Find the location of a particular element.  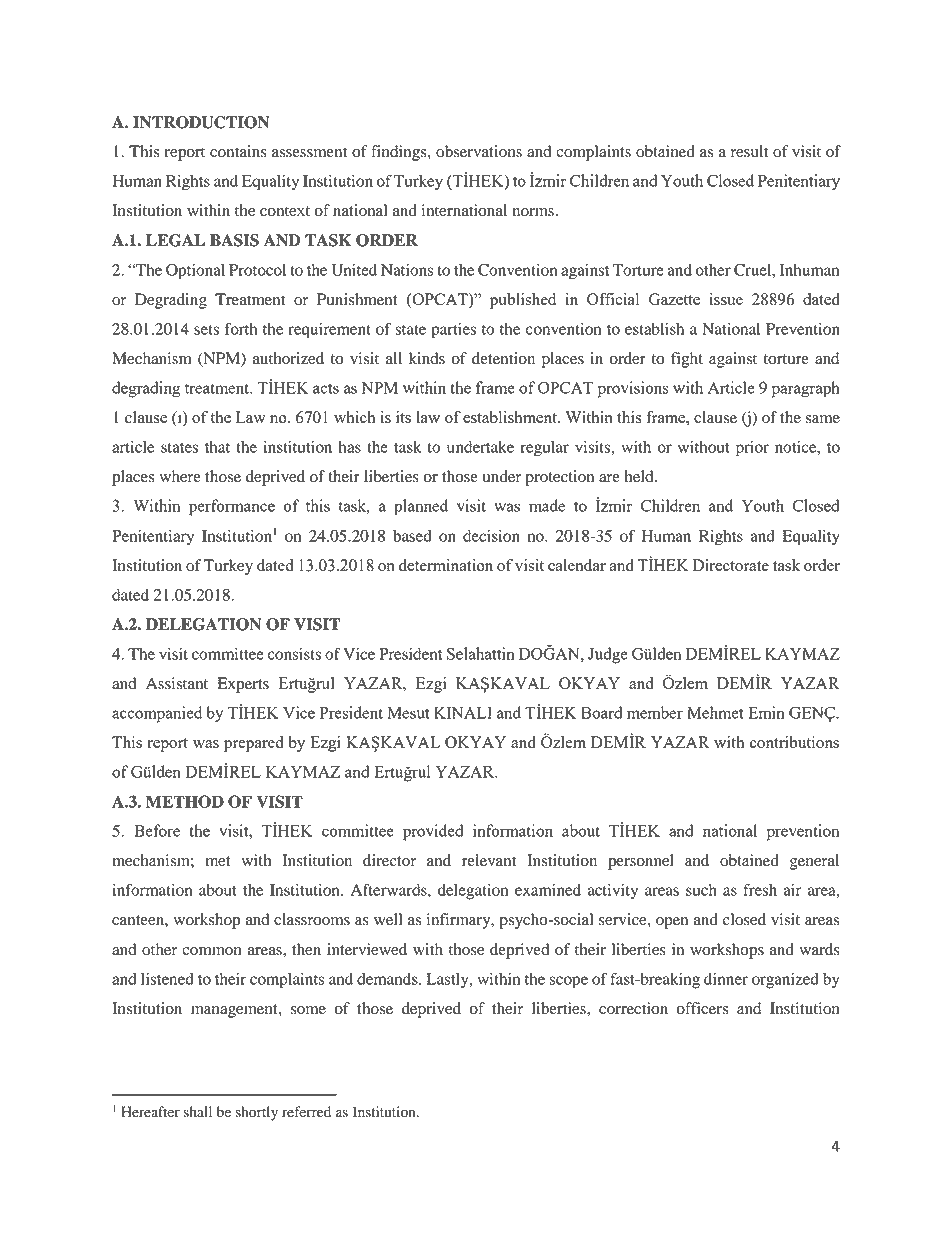

Experts is located at coordinates (243, 685).
